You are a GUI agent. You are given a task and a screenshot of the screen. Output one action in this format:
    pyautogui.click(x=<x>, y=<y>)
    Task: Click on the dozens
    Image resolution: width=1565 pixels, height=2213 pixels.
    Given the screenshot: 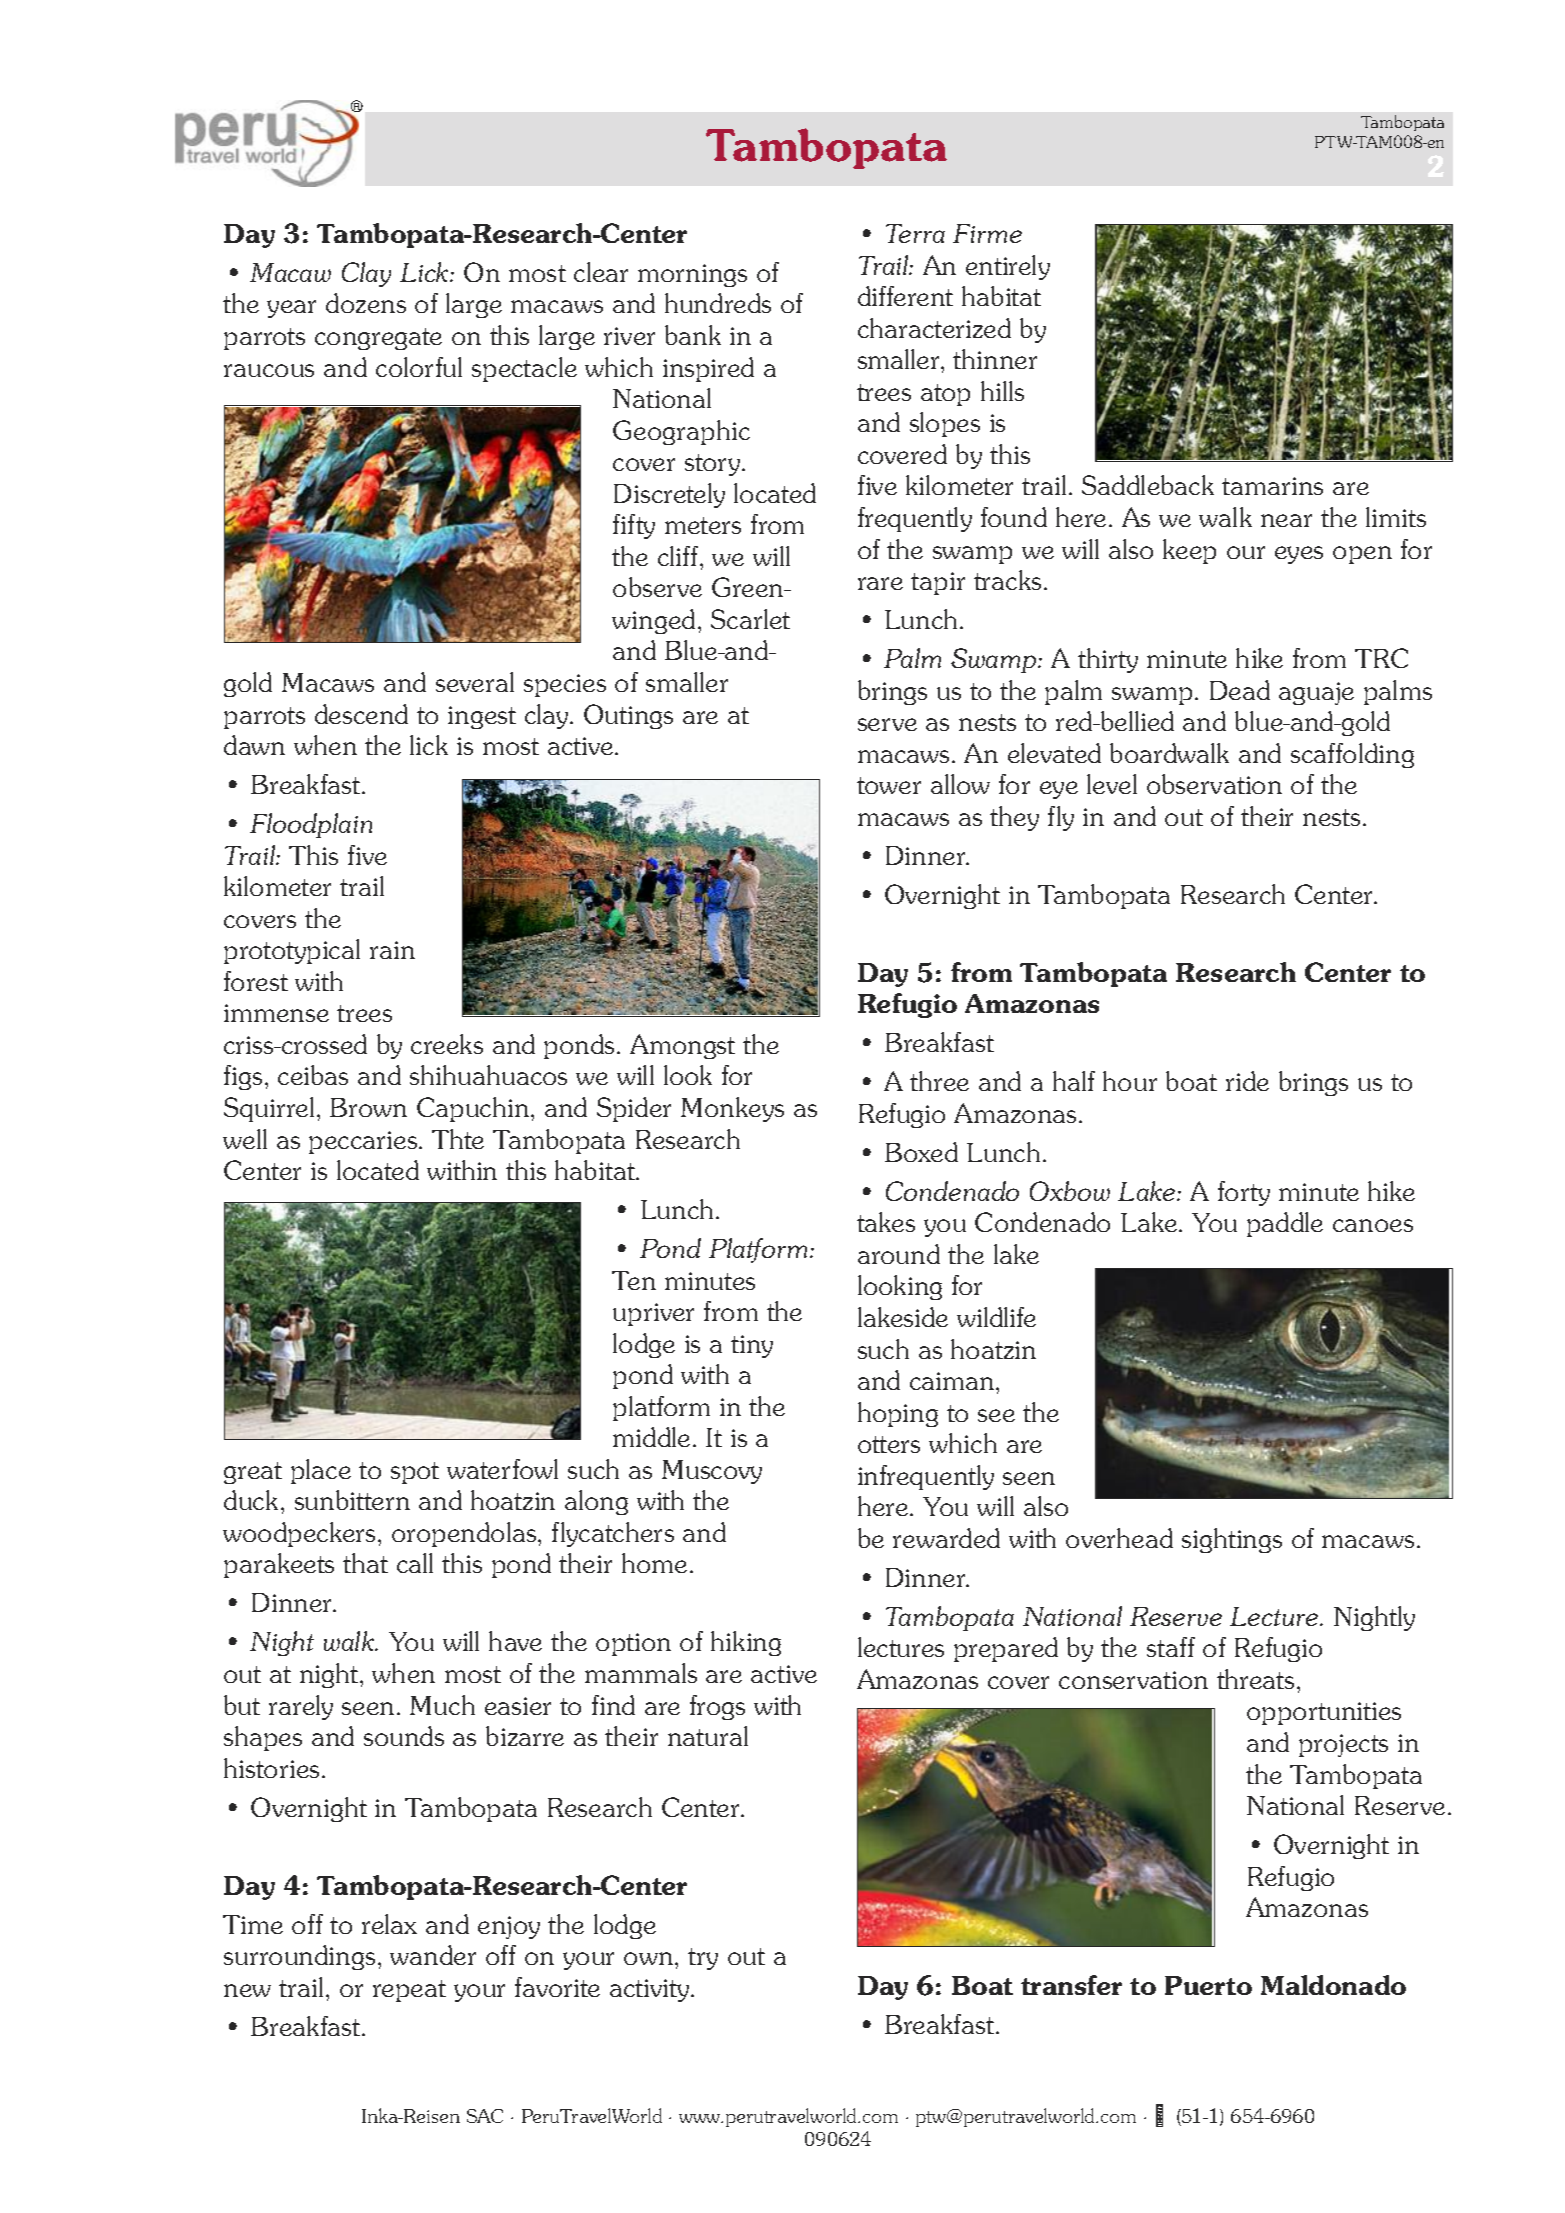 What is the action you would take?
    pyautogui.click(x=366, y=303)
